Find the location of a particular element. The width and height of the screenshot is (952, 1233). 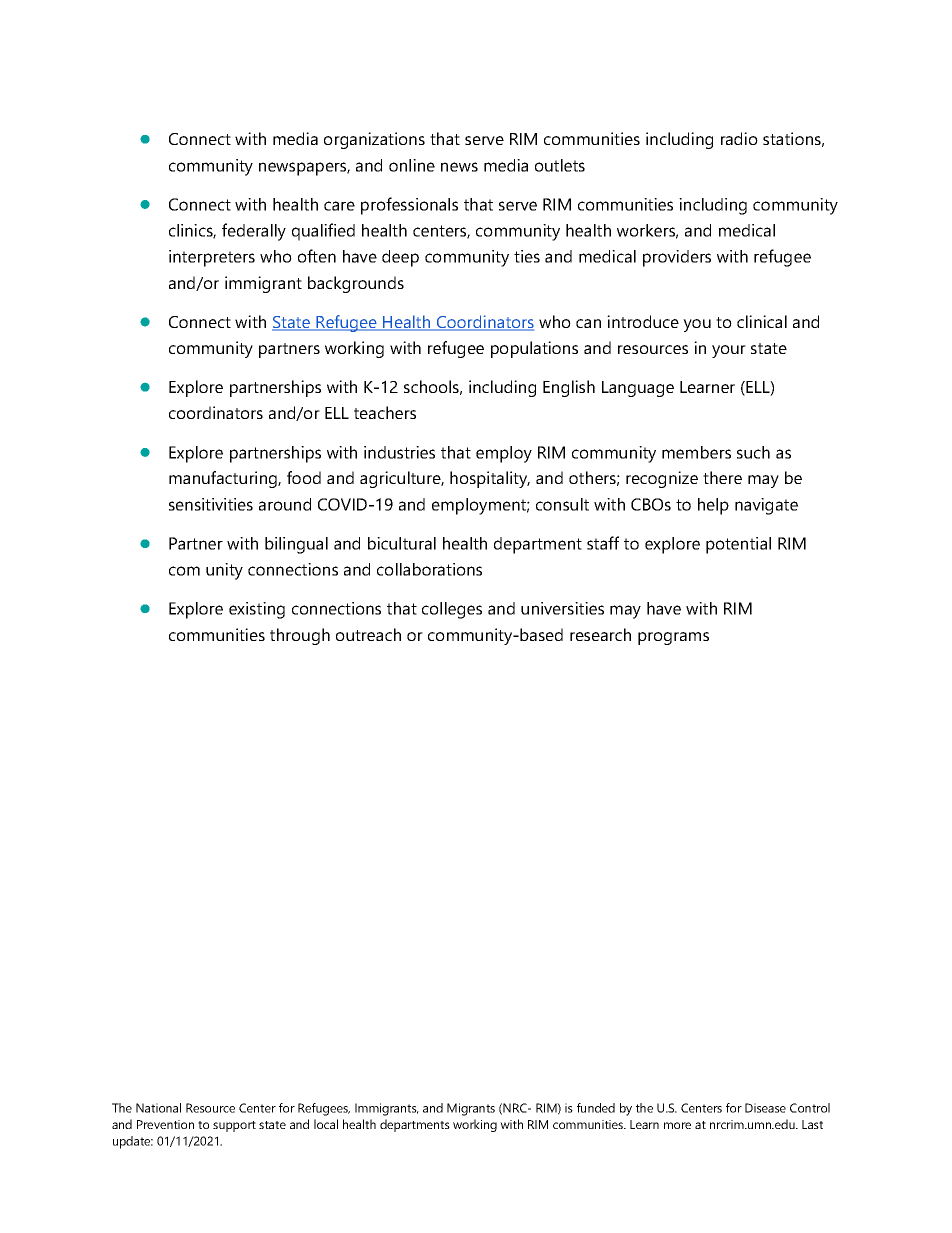

federally is located at coordinates (254, 232).
